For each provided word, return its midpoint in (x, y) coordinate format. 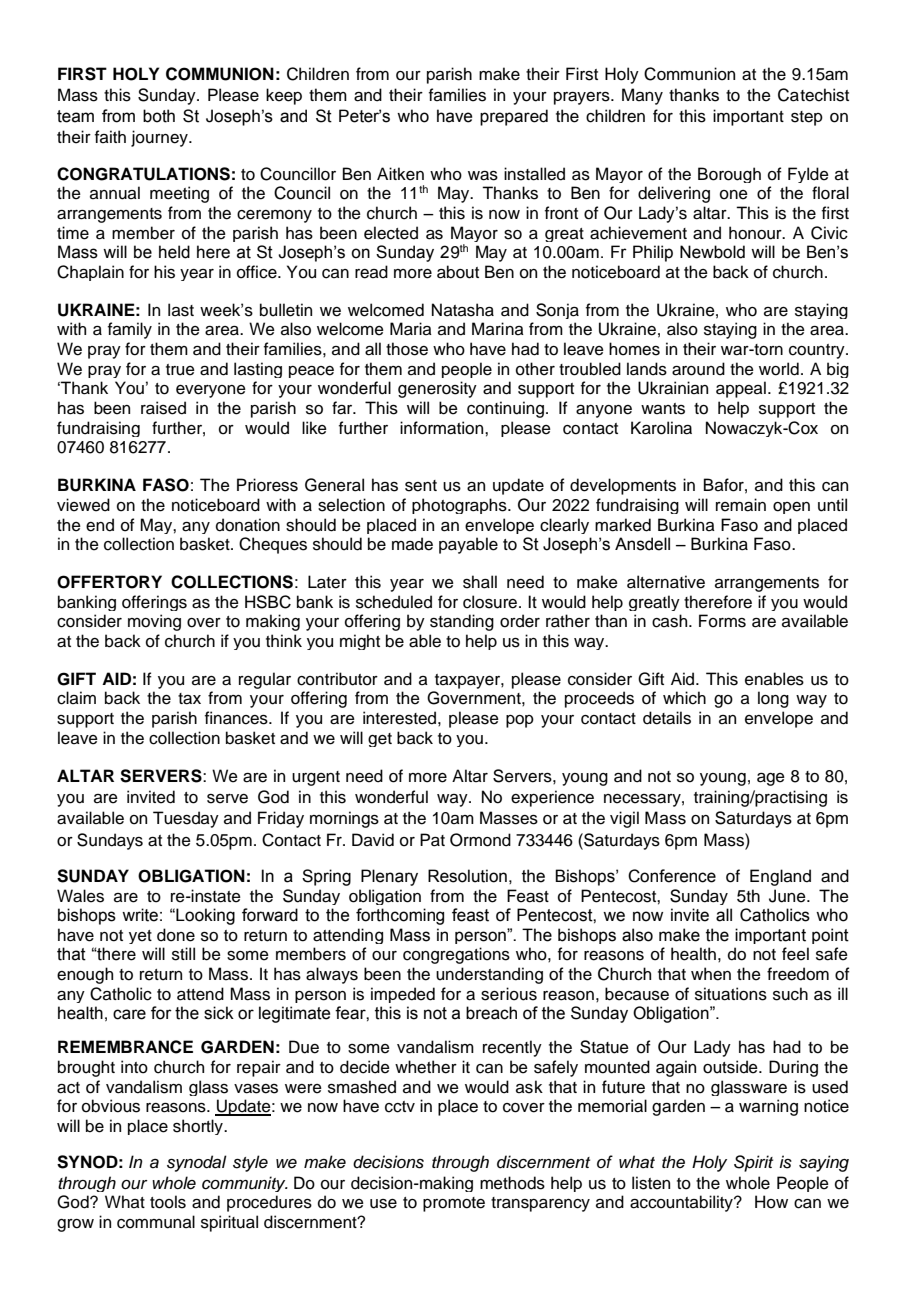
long (773, 699)
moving (154, 622)
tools (168, 1202)
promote (454, 1204)
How (771, 1202)
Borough (729, 175)
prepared (514, 117)
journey (160, 138)
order (520, 621)
